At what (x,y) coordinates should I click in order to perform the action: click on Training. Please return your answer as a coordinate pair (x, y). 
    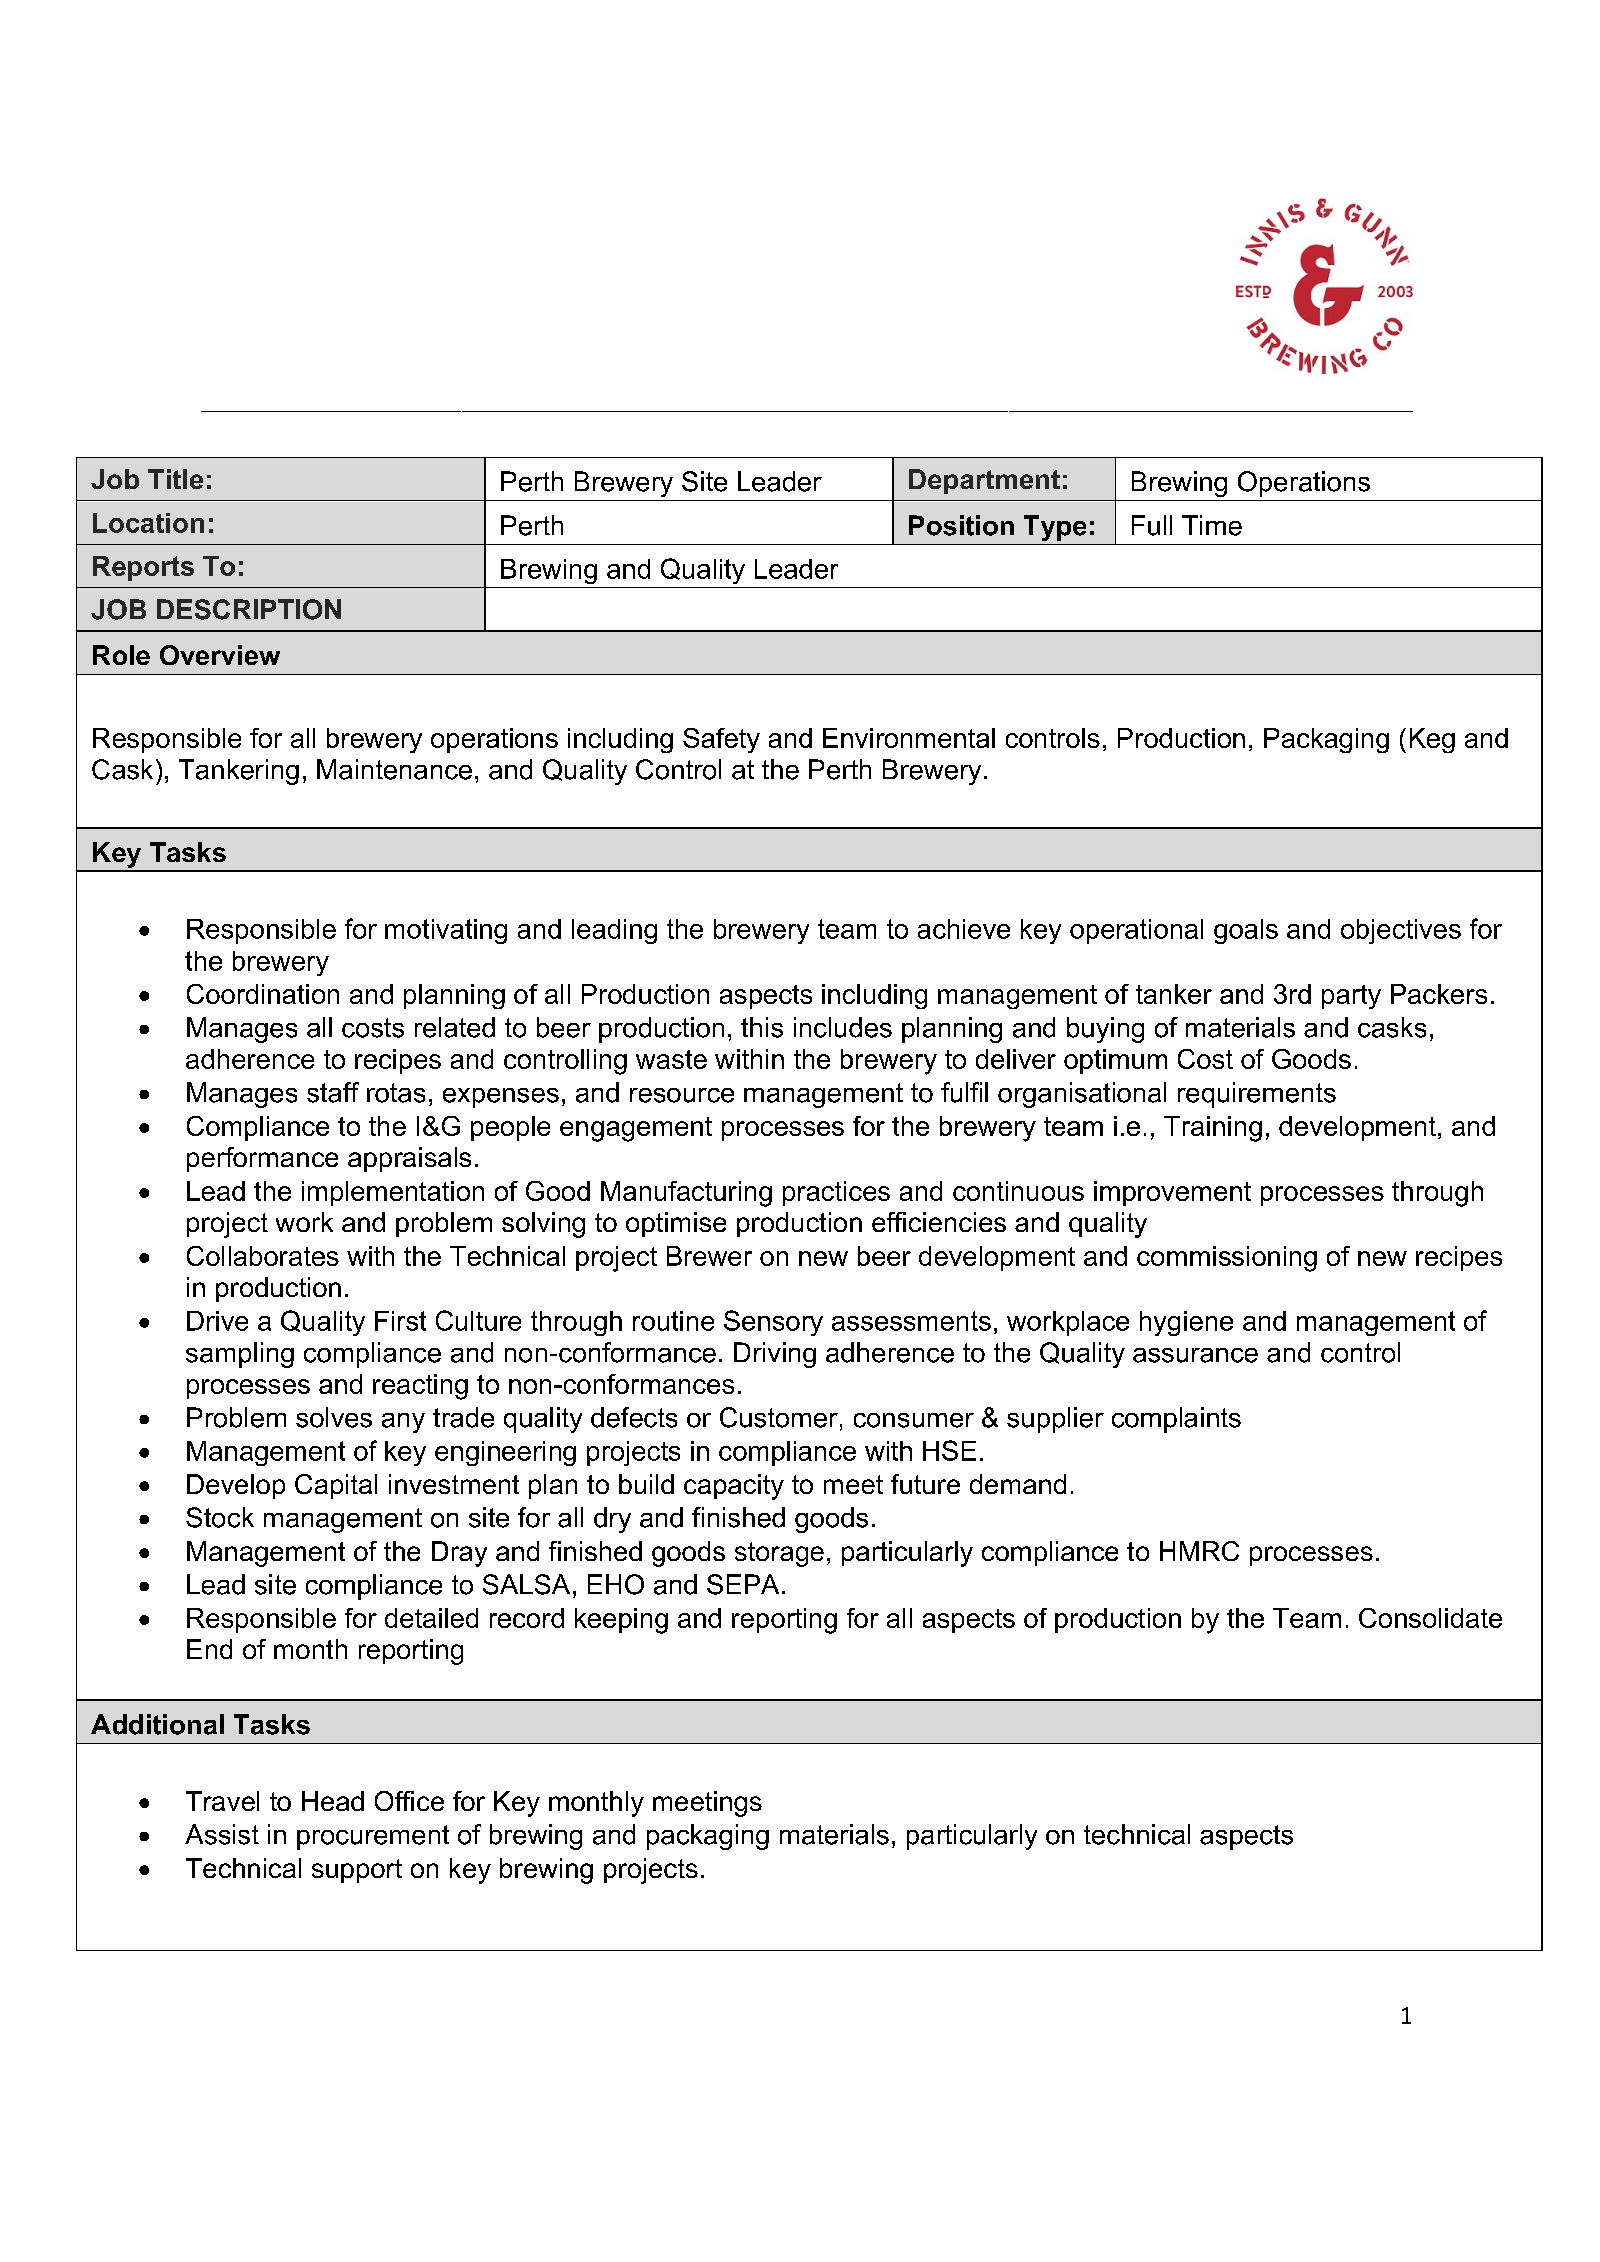
    Looking at the image, I should click on (1213, 1129).
